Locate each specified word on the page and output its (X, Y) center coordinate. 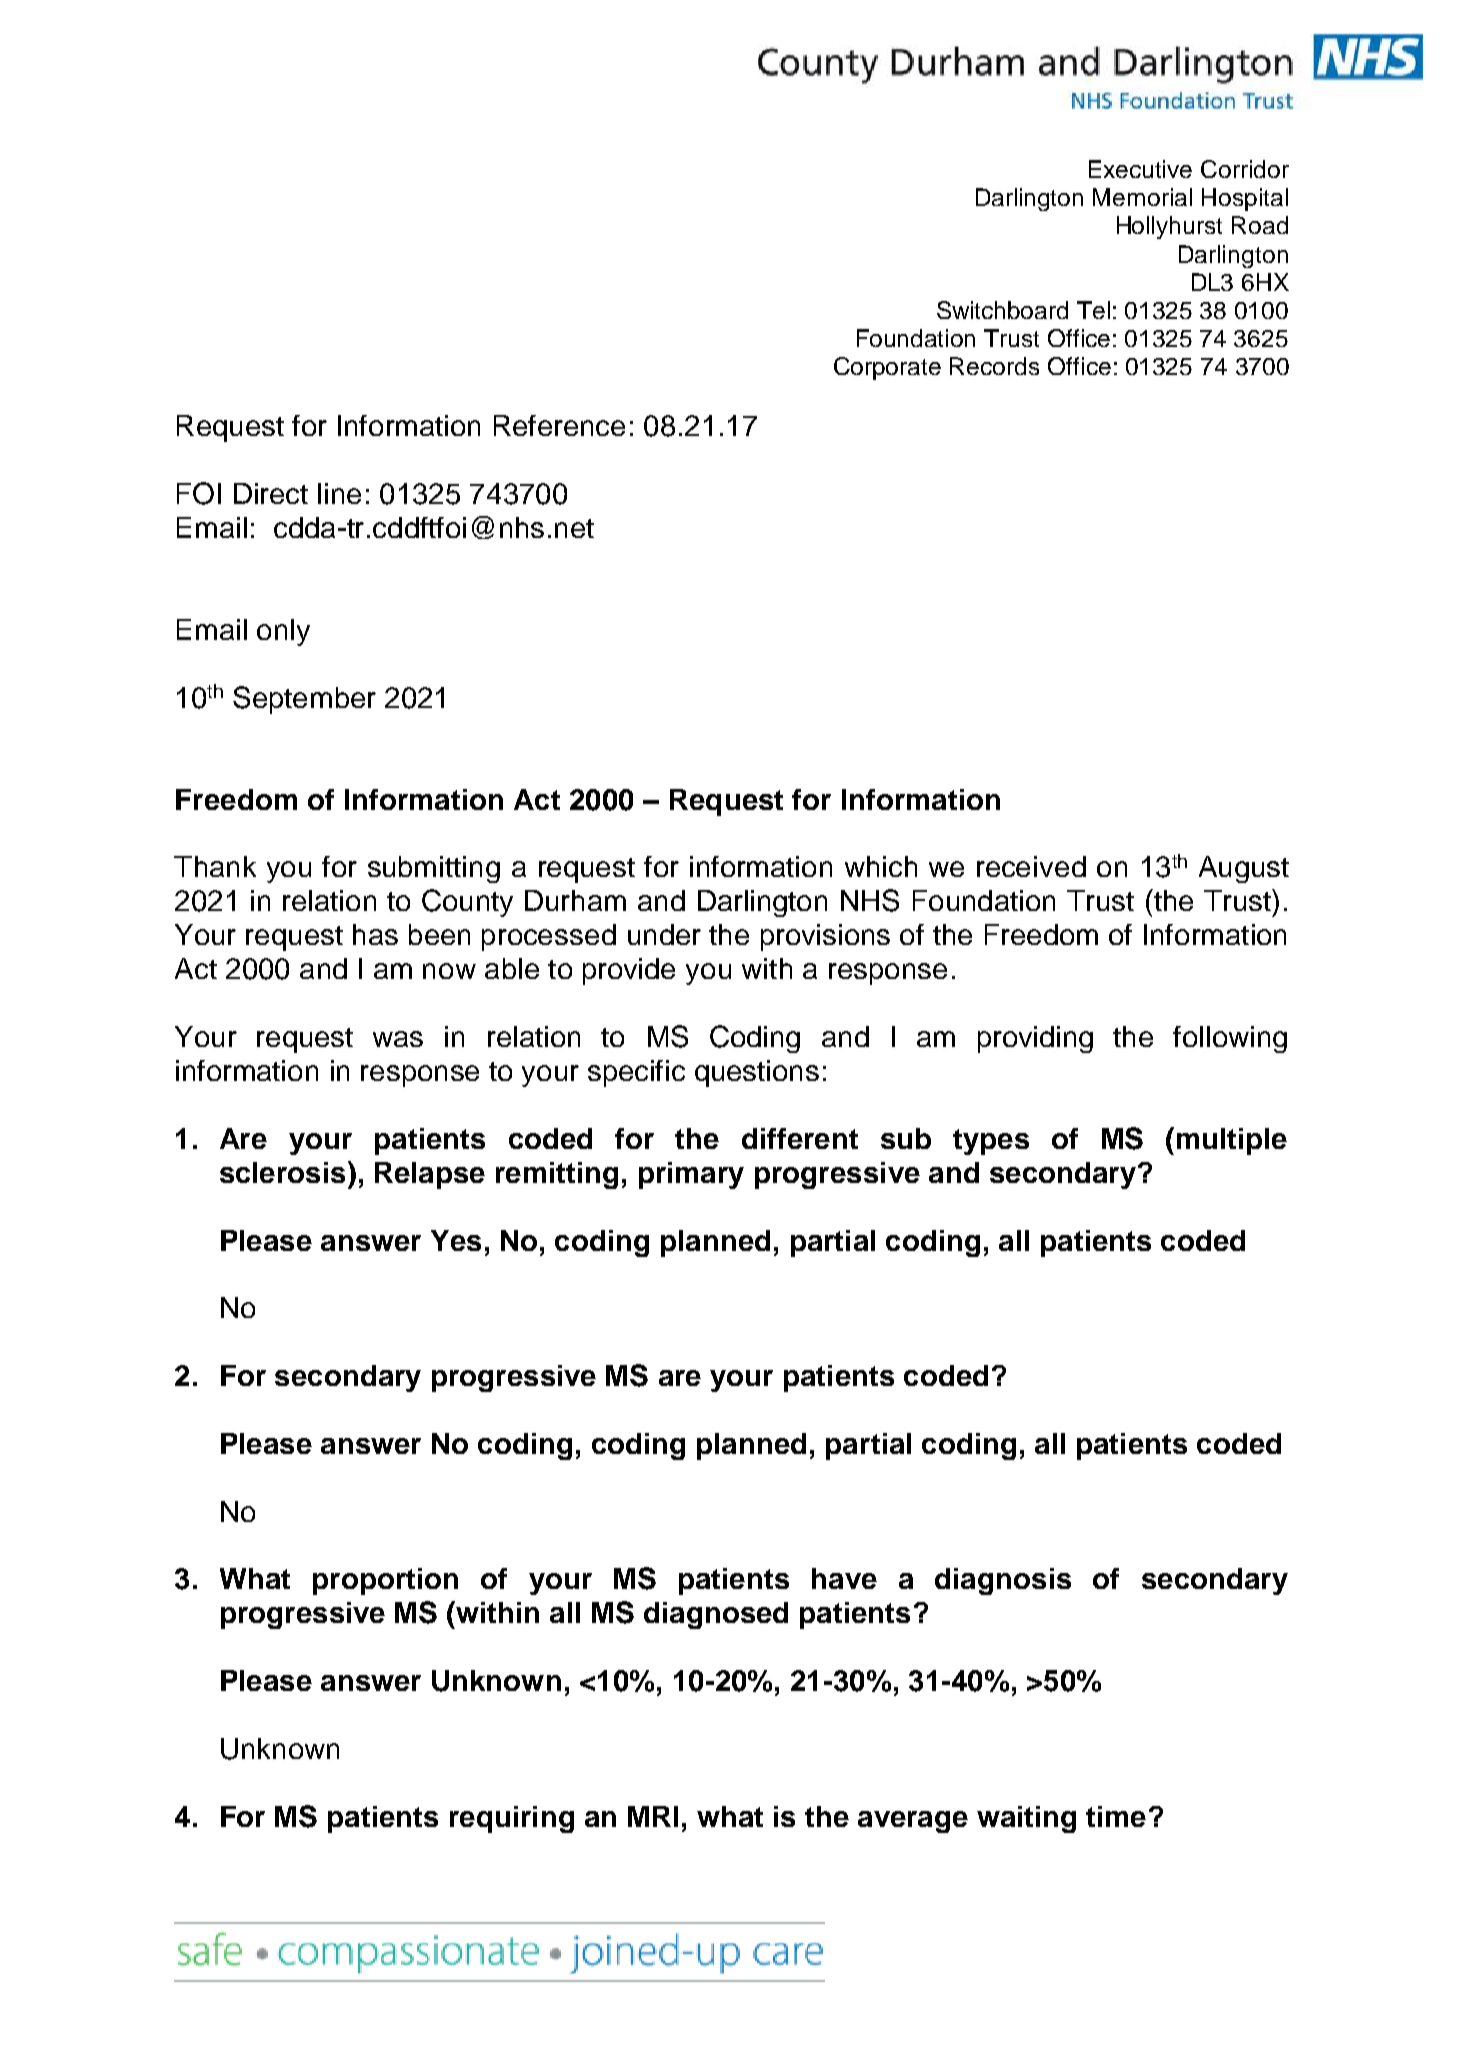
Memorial (1142, 197)
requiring (512, 1819)
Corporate (887, 368)
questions (757, 1073)
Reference (559, 425)
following (1230, 1039)
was (398, 1039)
